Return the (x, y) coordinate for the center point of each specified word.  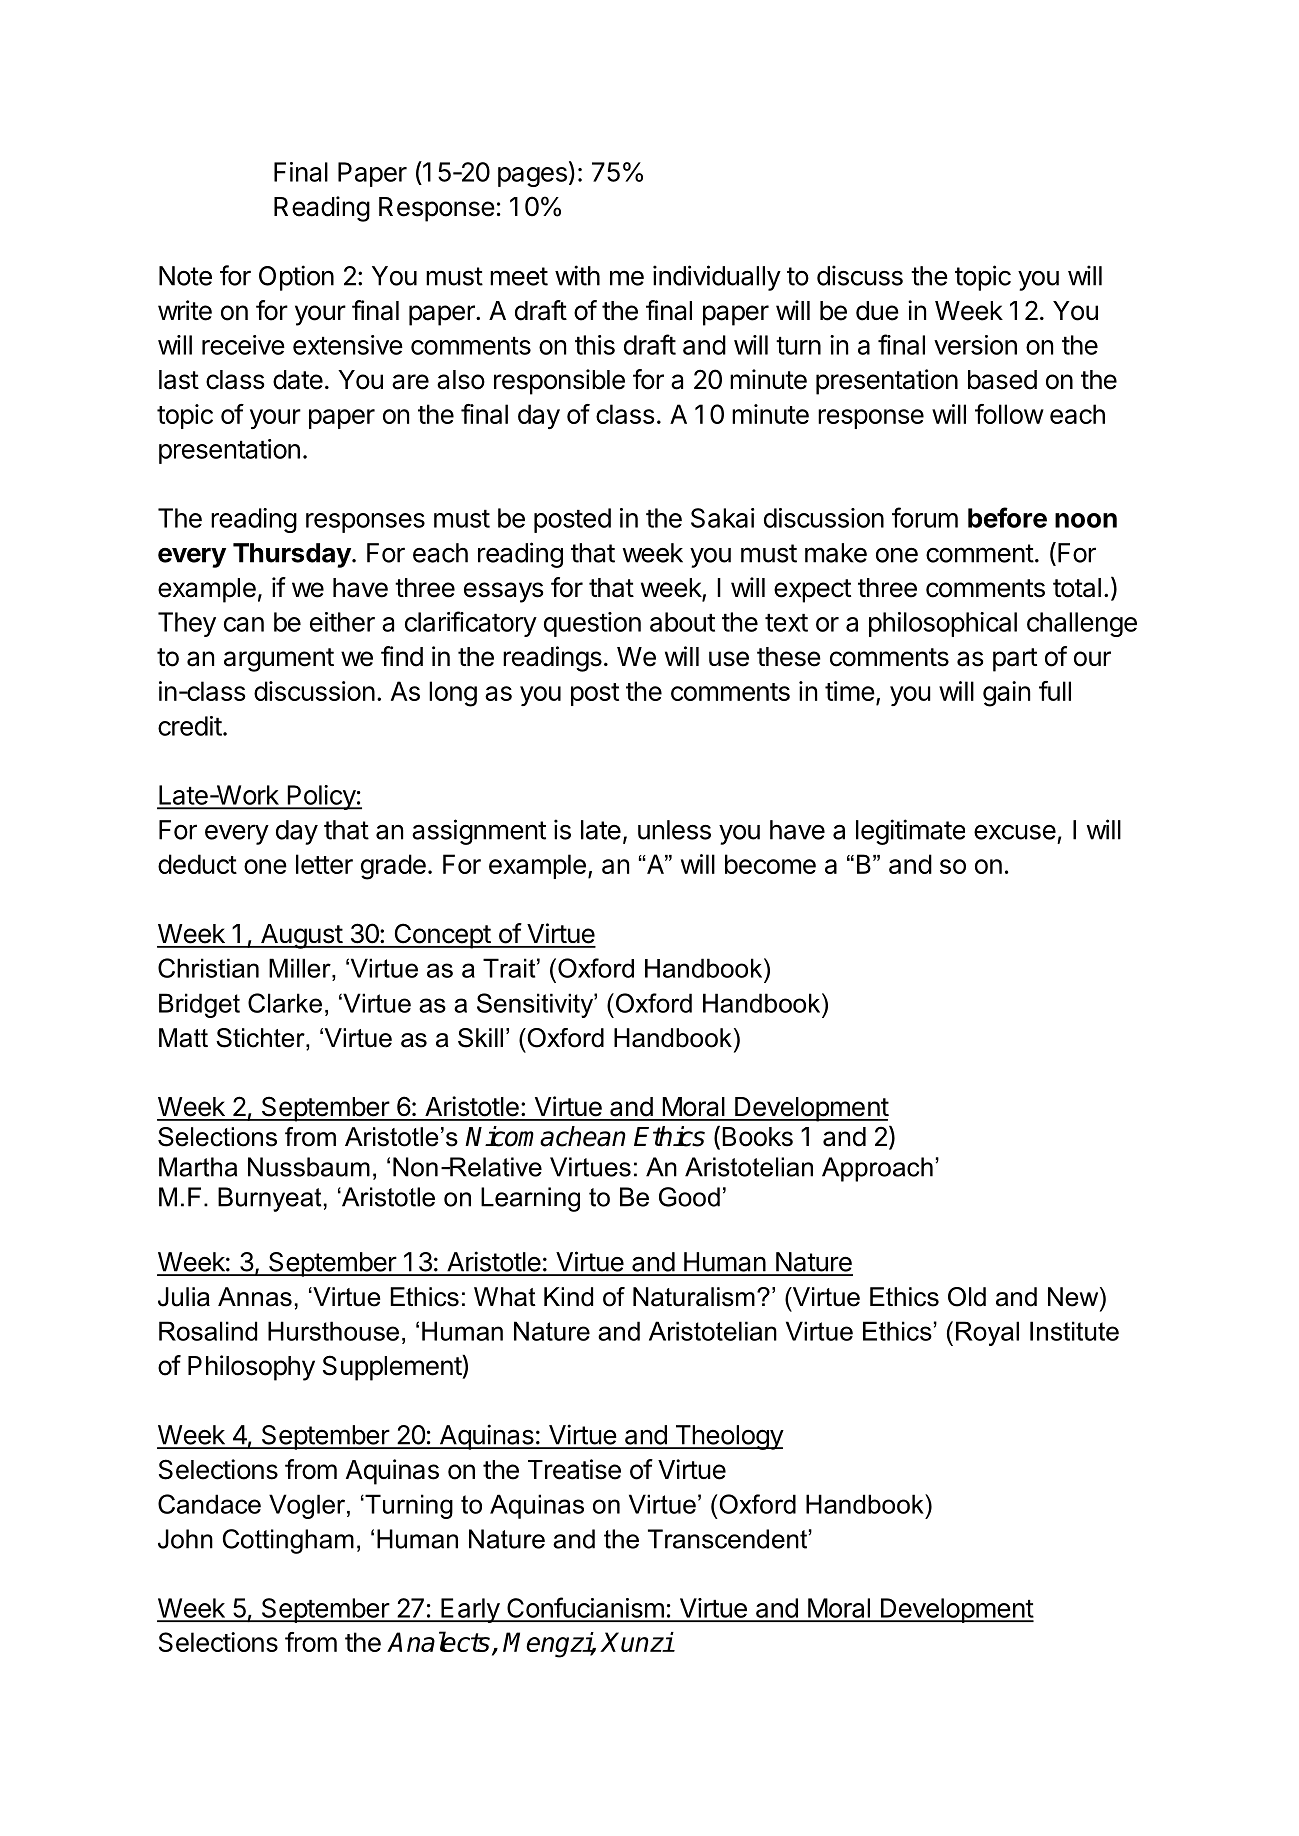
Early (470, 1610)
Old (967, 1297)
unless (674, 830)
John (185, 1539)
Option (296, 278)
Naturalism (694, 1297)
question (592, 624)
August (301, 936)
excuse (1015, 832)
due (877, 311)
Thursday (293, 555)
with (577, 275)
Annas (255, 1297)
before (1007, 517)
